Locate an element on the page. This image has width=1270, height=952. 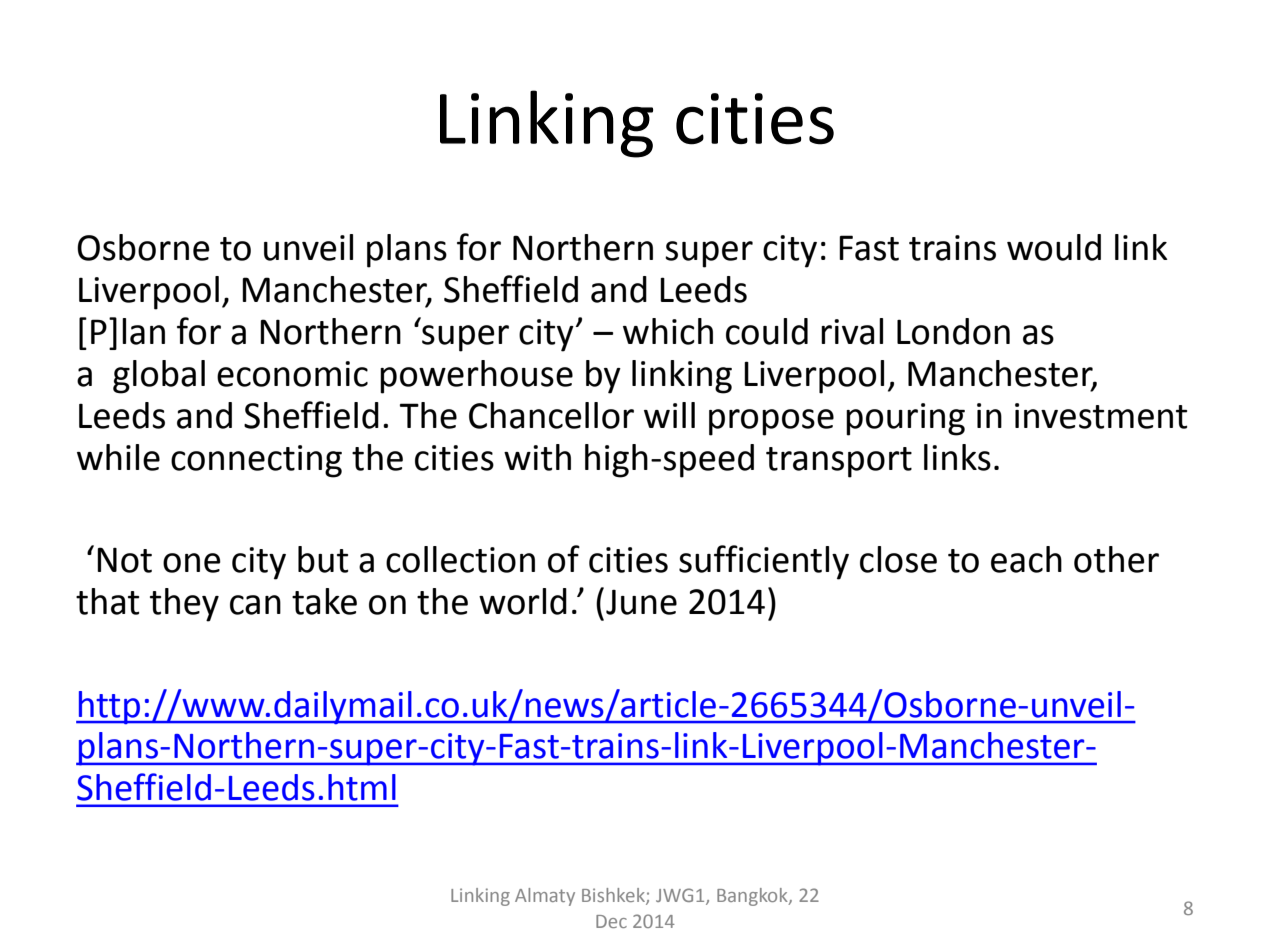
can is located at coordinates (255, 605).
